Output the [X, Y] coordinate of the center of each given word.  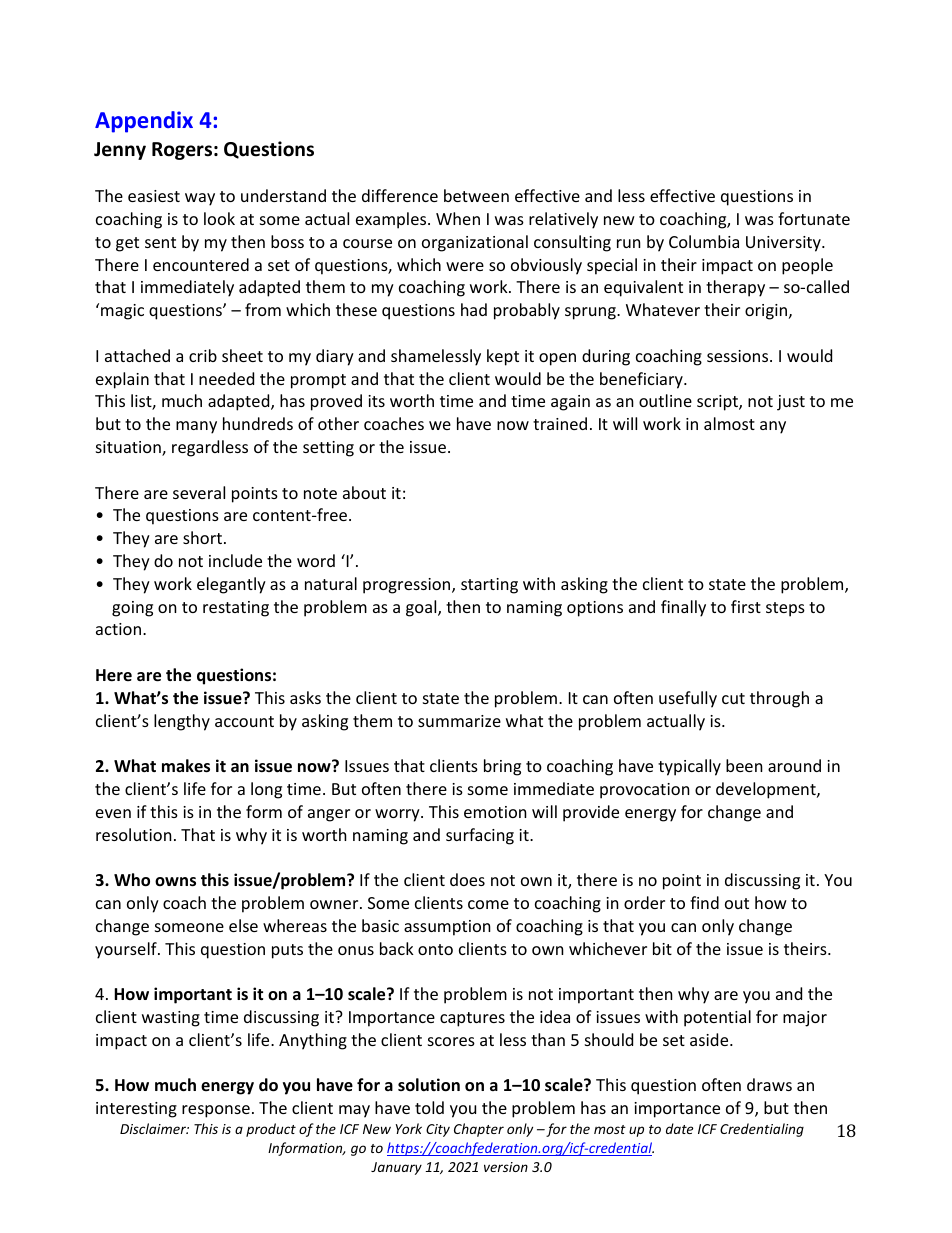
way [200, 199]
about [364, 492]
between [476, 195]
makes [186, 766]
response [216, 1111]
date [679, 1128]
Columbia [704, 241]
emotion [495, 812]
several [199, 492]
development [767, 790]
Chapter [479, 1130]
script [718, 403]
